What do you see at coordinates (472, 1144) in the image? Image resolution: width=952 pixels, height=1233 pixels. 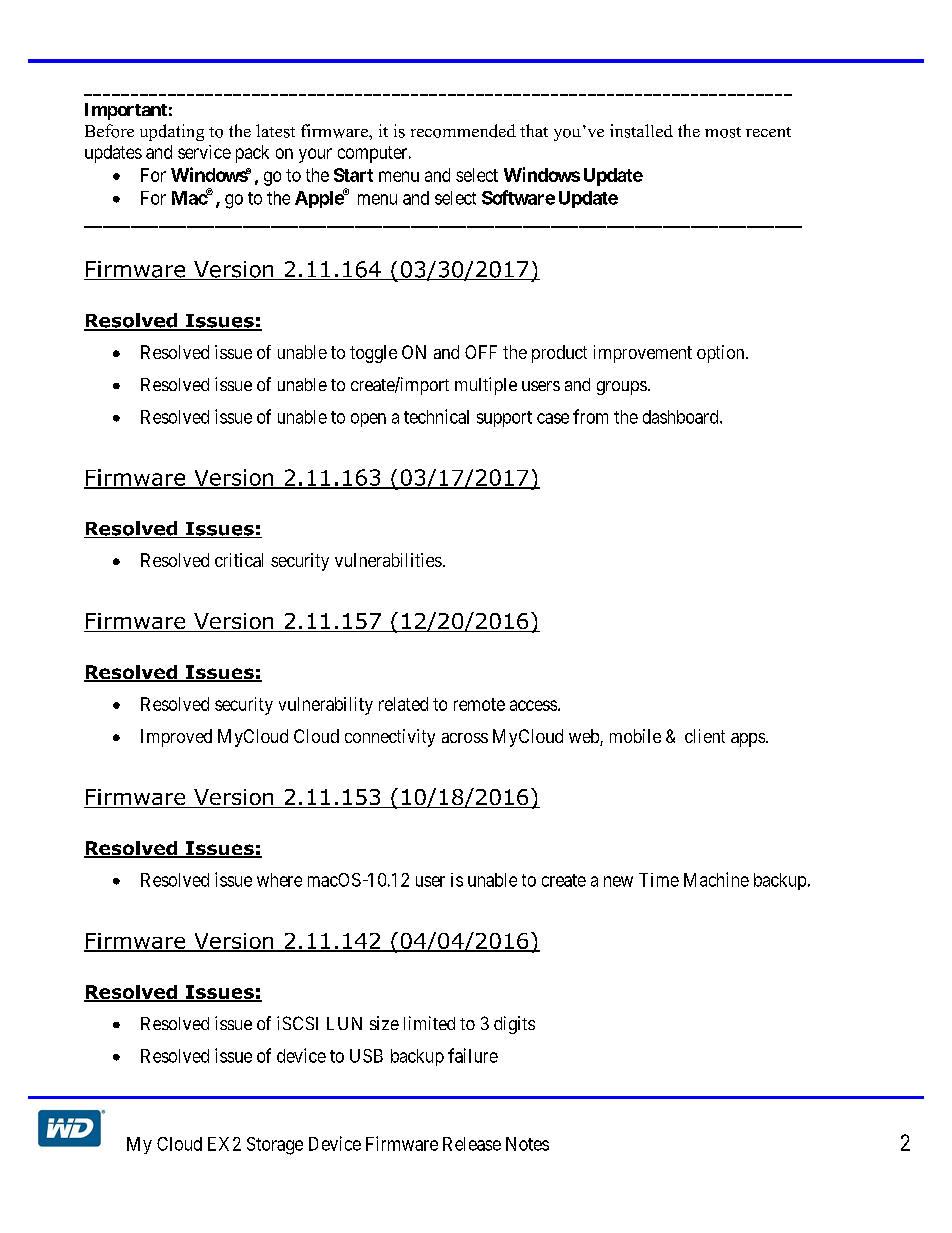 I see `Release` at bounding box center [472, 1144].
